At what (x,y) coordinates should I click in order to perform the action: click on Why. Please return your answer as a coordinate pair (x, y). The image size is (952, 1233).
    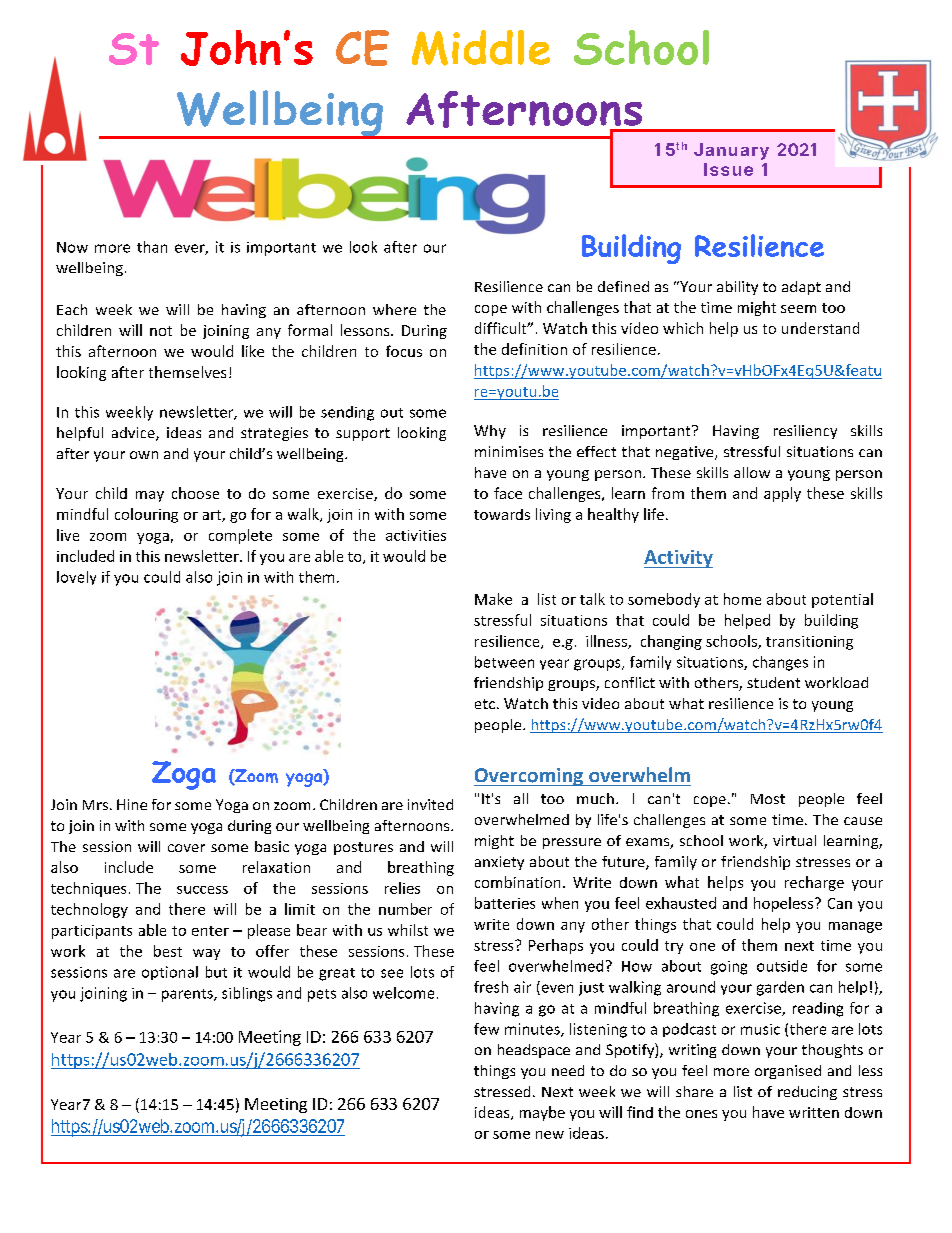
    Looking at the image, I should click on (490, 432).
